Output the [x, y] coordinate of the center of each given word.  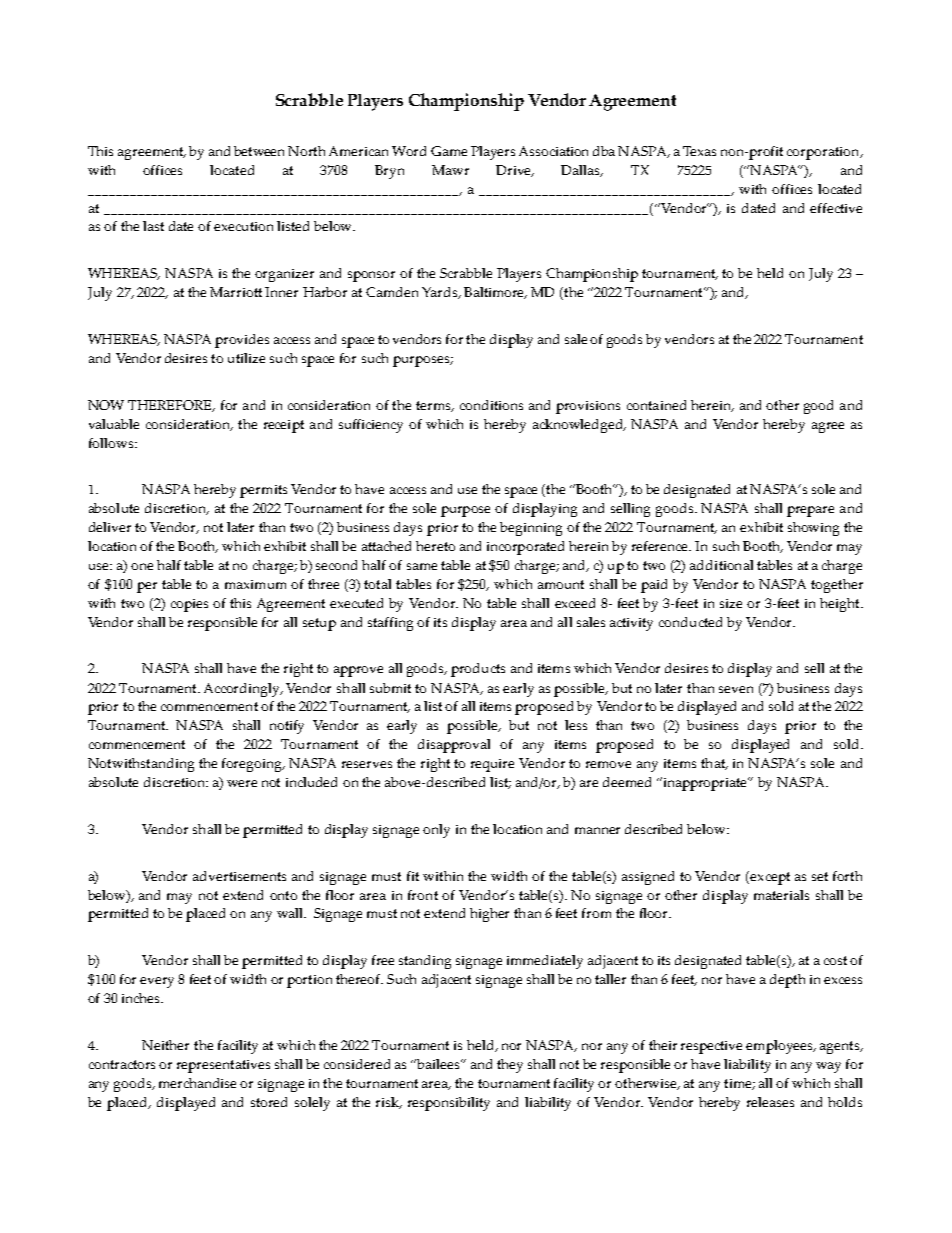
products [478, 670]
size [731, 603]
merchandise [197, 1083]
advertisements [239, 876]
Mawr [450, 170]
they [510, 1066]
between [259, 151]
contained [656, 405]
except [770, 878]
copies [189, 605]
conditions [491, 405]
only [436, 831]
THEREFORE [171, 406]
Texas [699, 151]
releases [770, 1102]
